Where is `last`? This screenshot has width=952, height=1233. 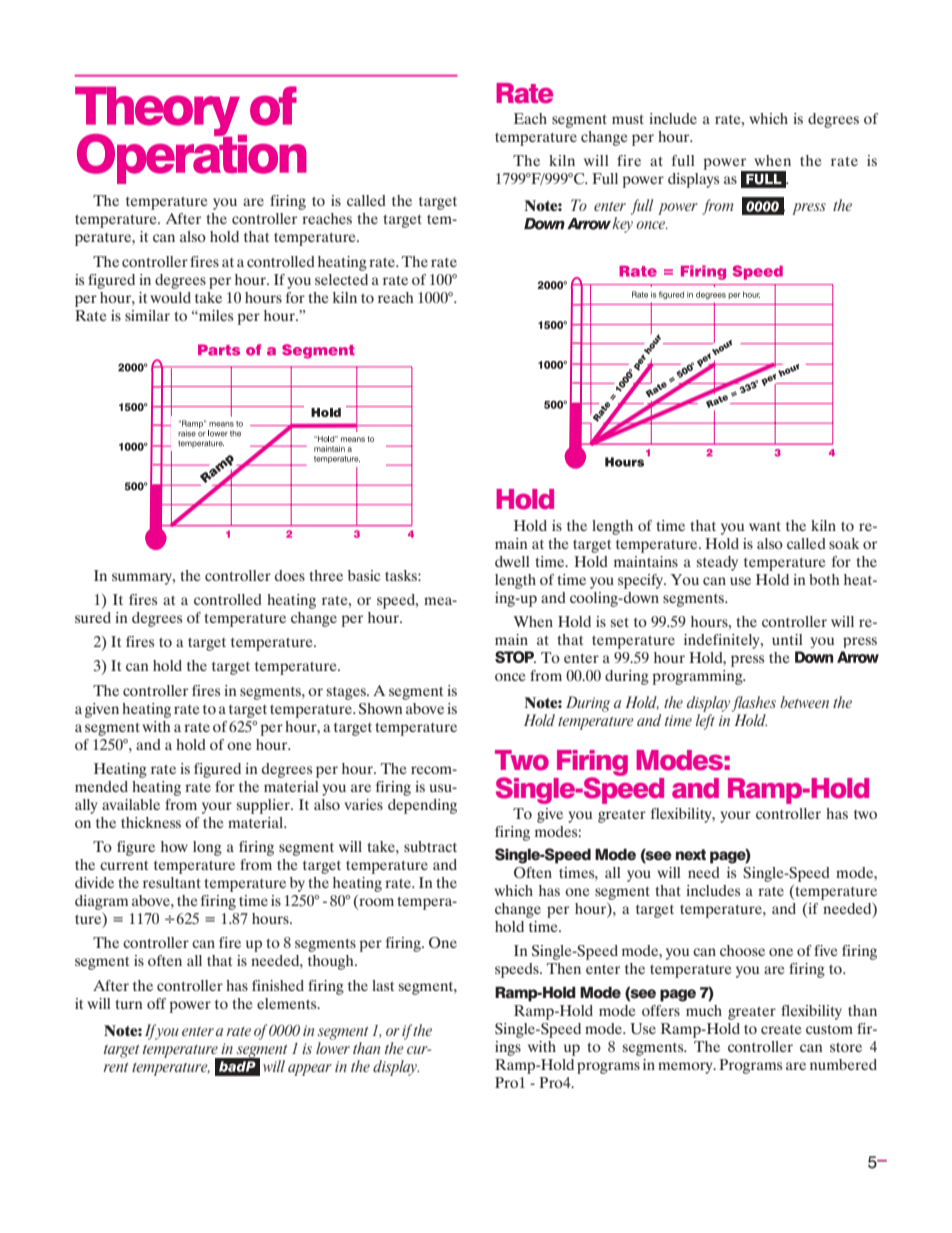
last is located at coordinates (383, 985).
